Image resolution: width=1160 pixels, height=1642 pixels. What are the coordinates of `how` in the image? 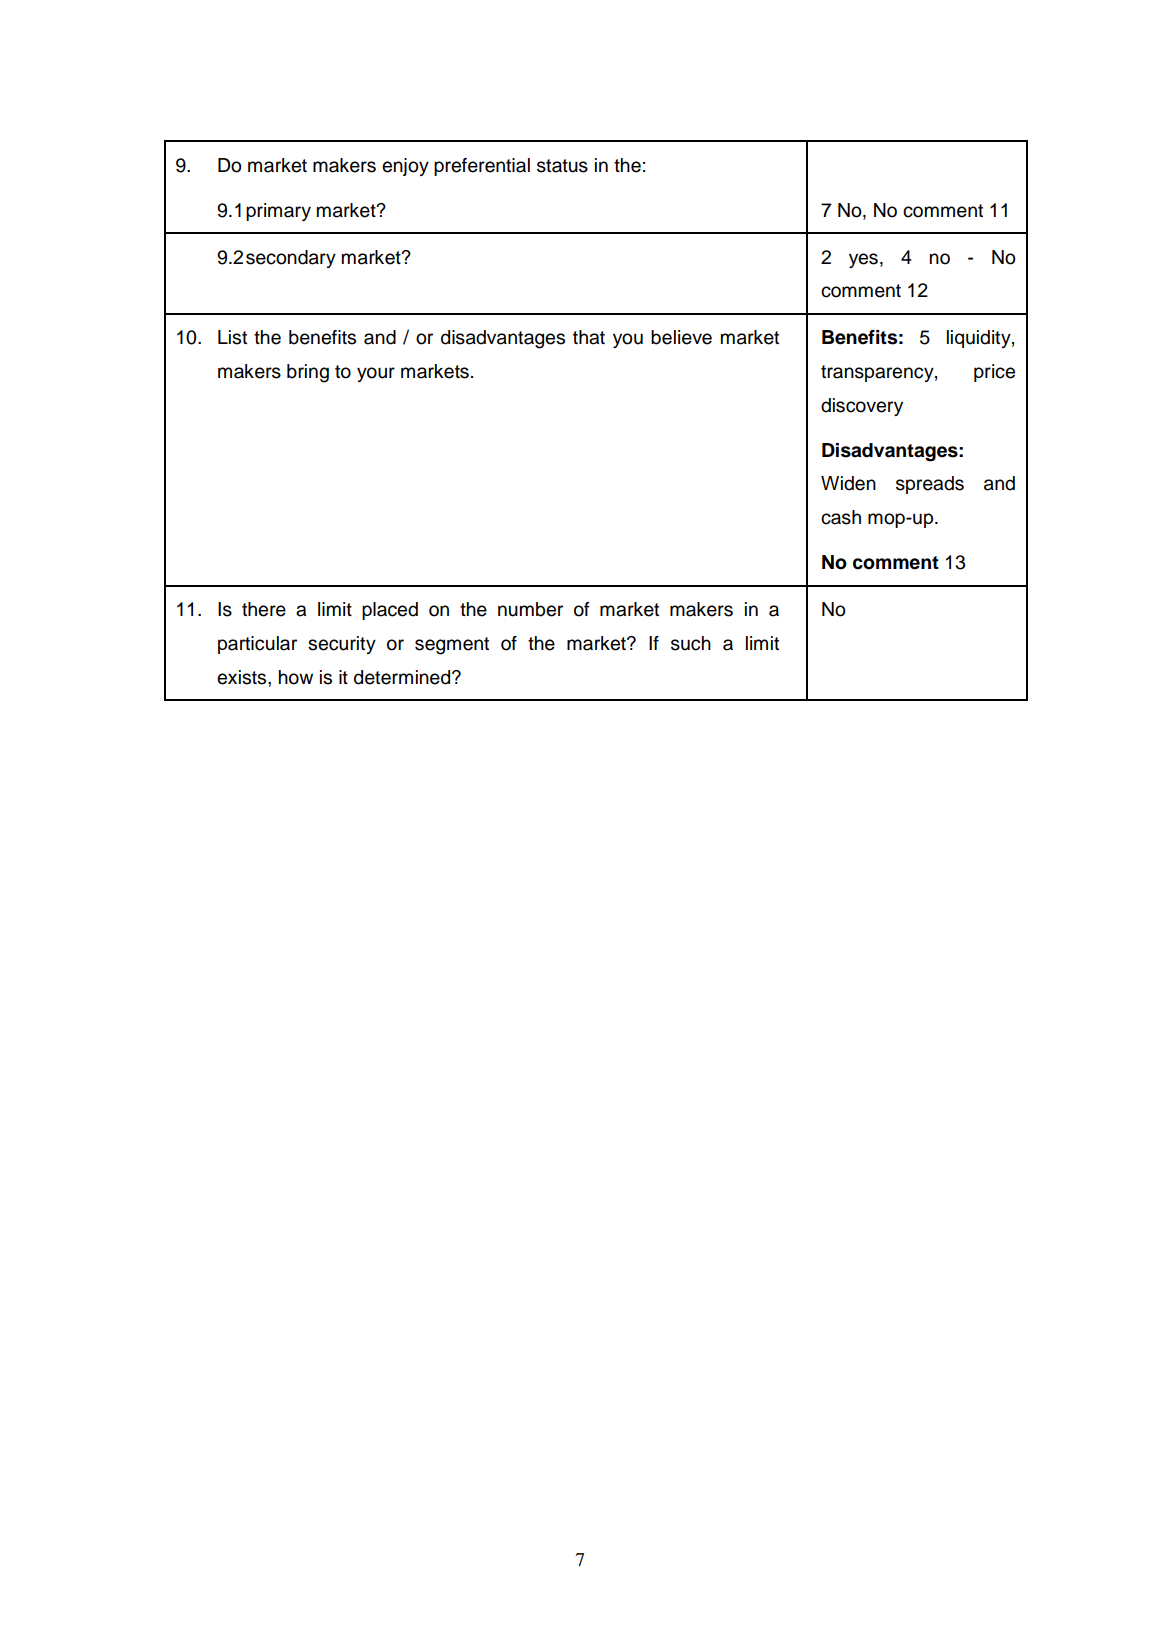 It's located at (296, 677).
